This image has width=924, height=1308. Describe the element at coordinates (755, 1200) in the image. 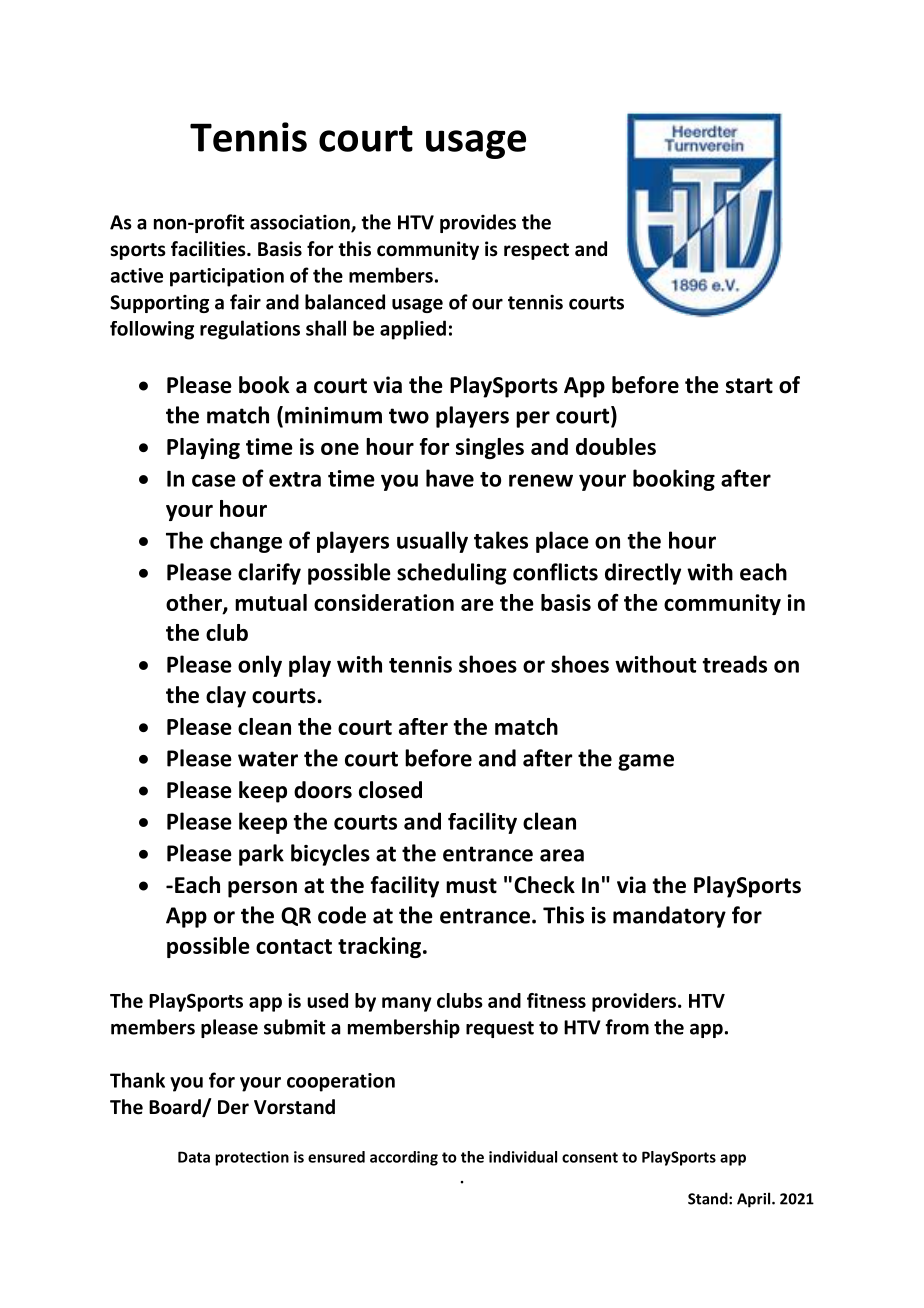

I see `April` at that location.
